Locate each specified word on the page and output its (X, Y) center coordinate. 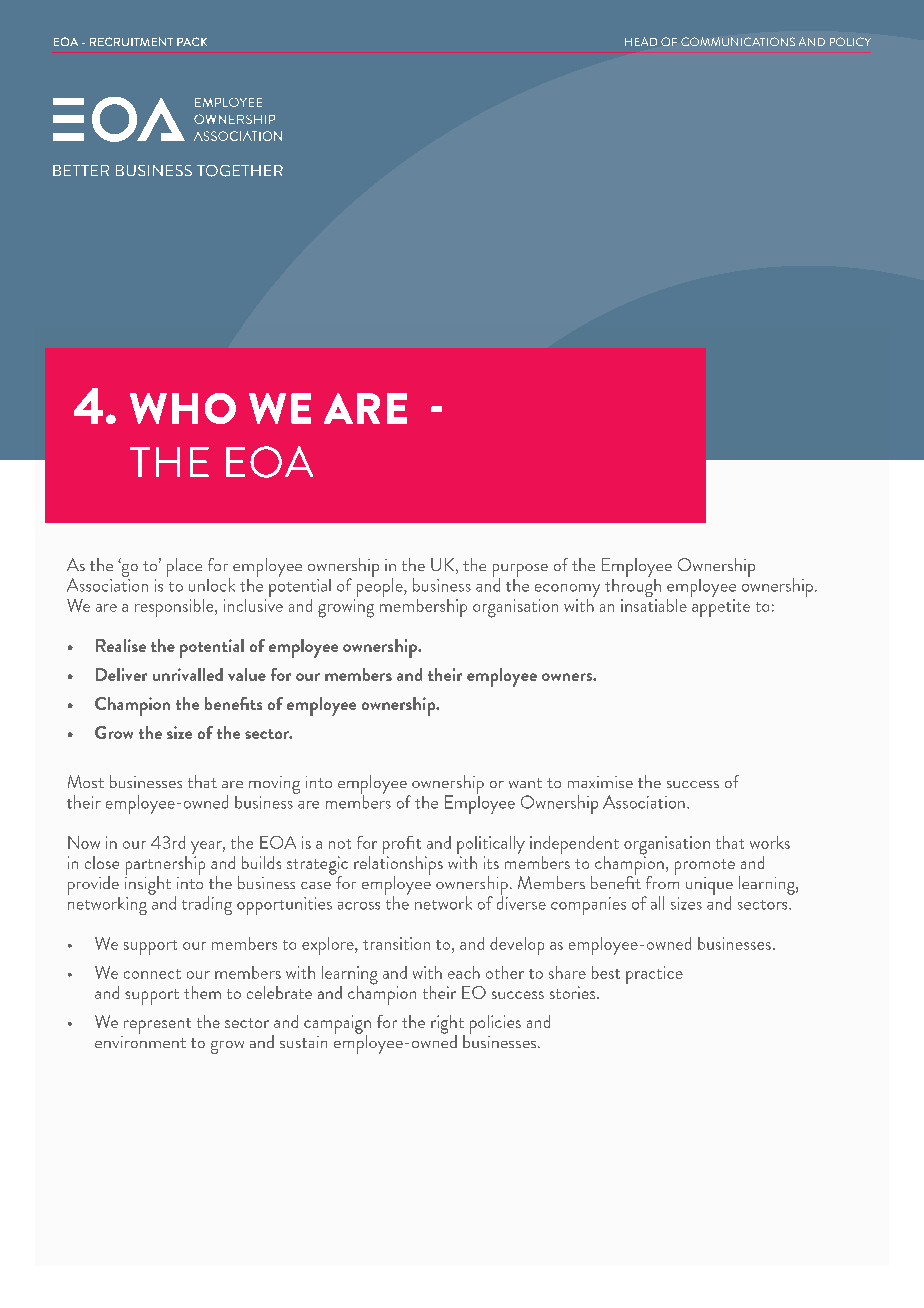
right (448, 1025)
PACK (192, 41)
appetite (721, 608)
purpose (520, 571)
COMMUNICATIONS (738, 41)
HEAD (641, 41)
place (184, 567)
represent (157, 1026)
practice (654, 975)
